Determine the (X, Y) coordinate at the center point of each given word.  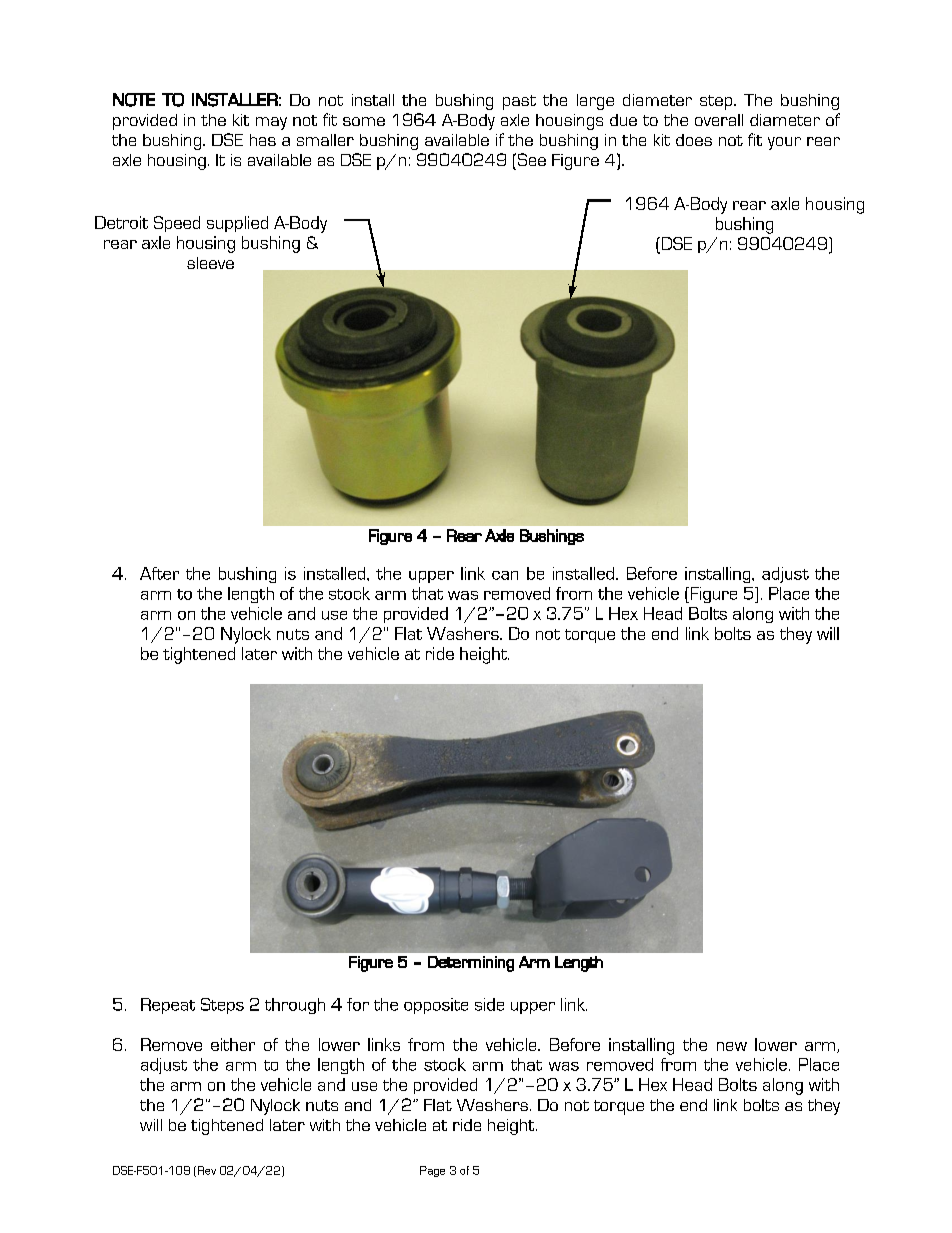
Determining (471, 964)
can (505, 575)
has (263, 140)
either (233, 1044)
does (694, 140)
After (159, 573)
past (519, 102)
